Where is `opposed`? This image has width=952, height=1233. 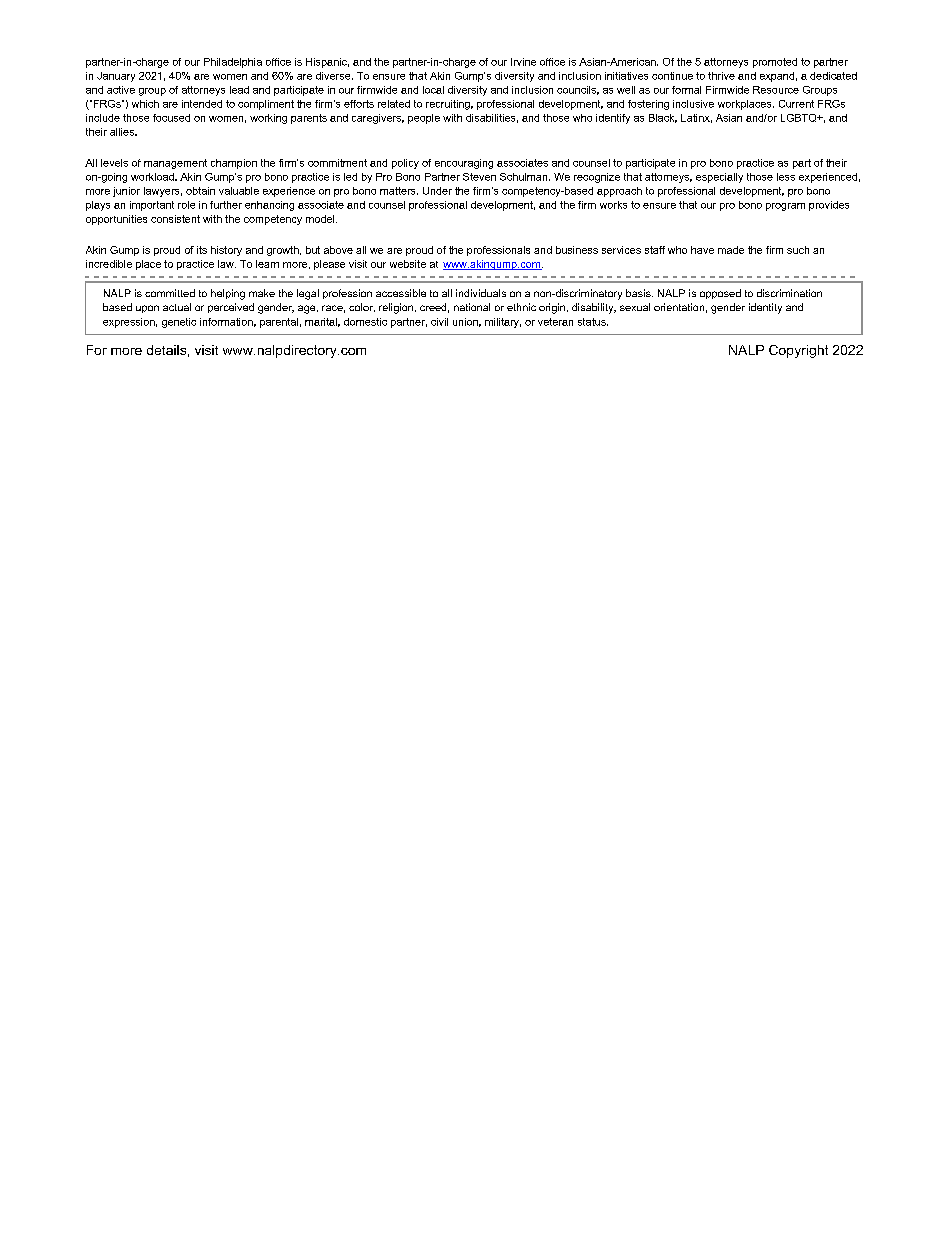
opposed is located at coordinates (720, 294).
